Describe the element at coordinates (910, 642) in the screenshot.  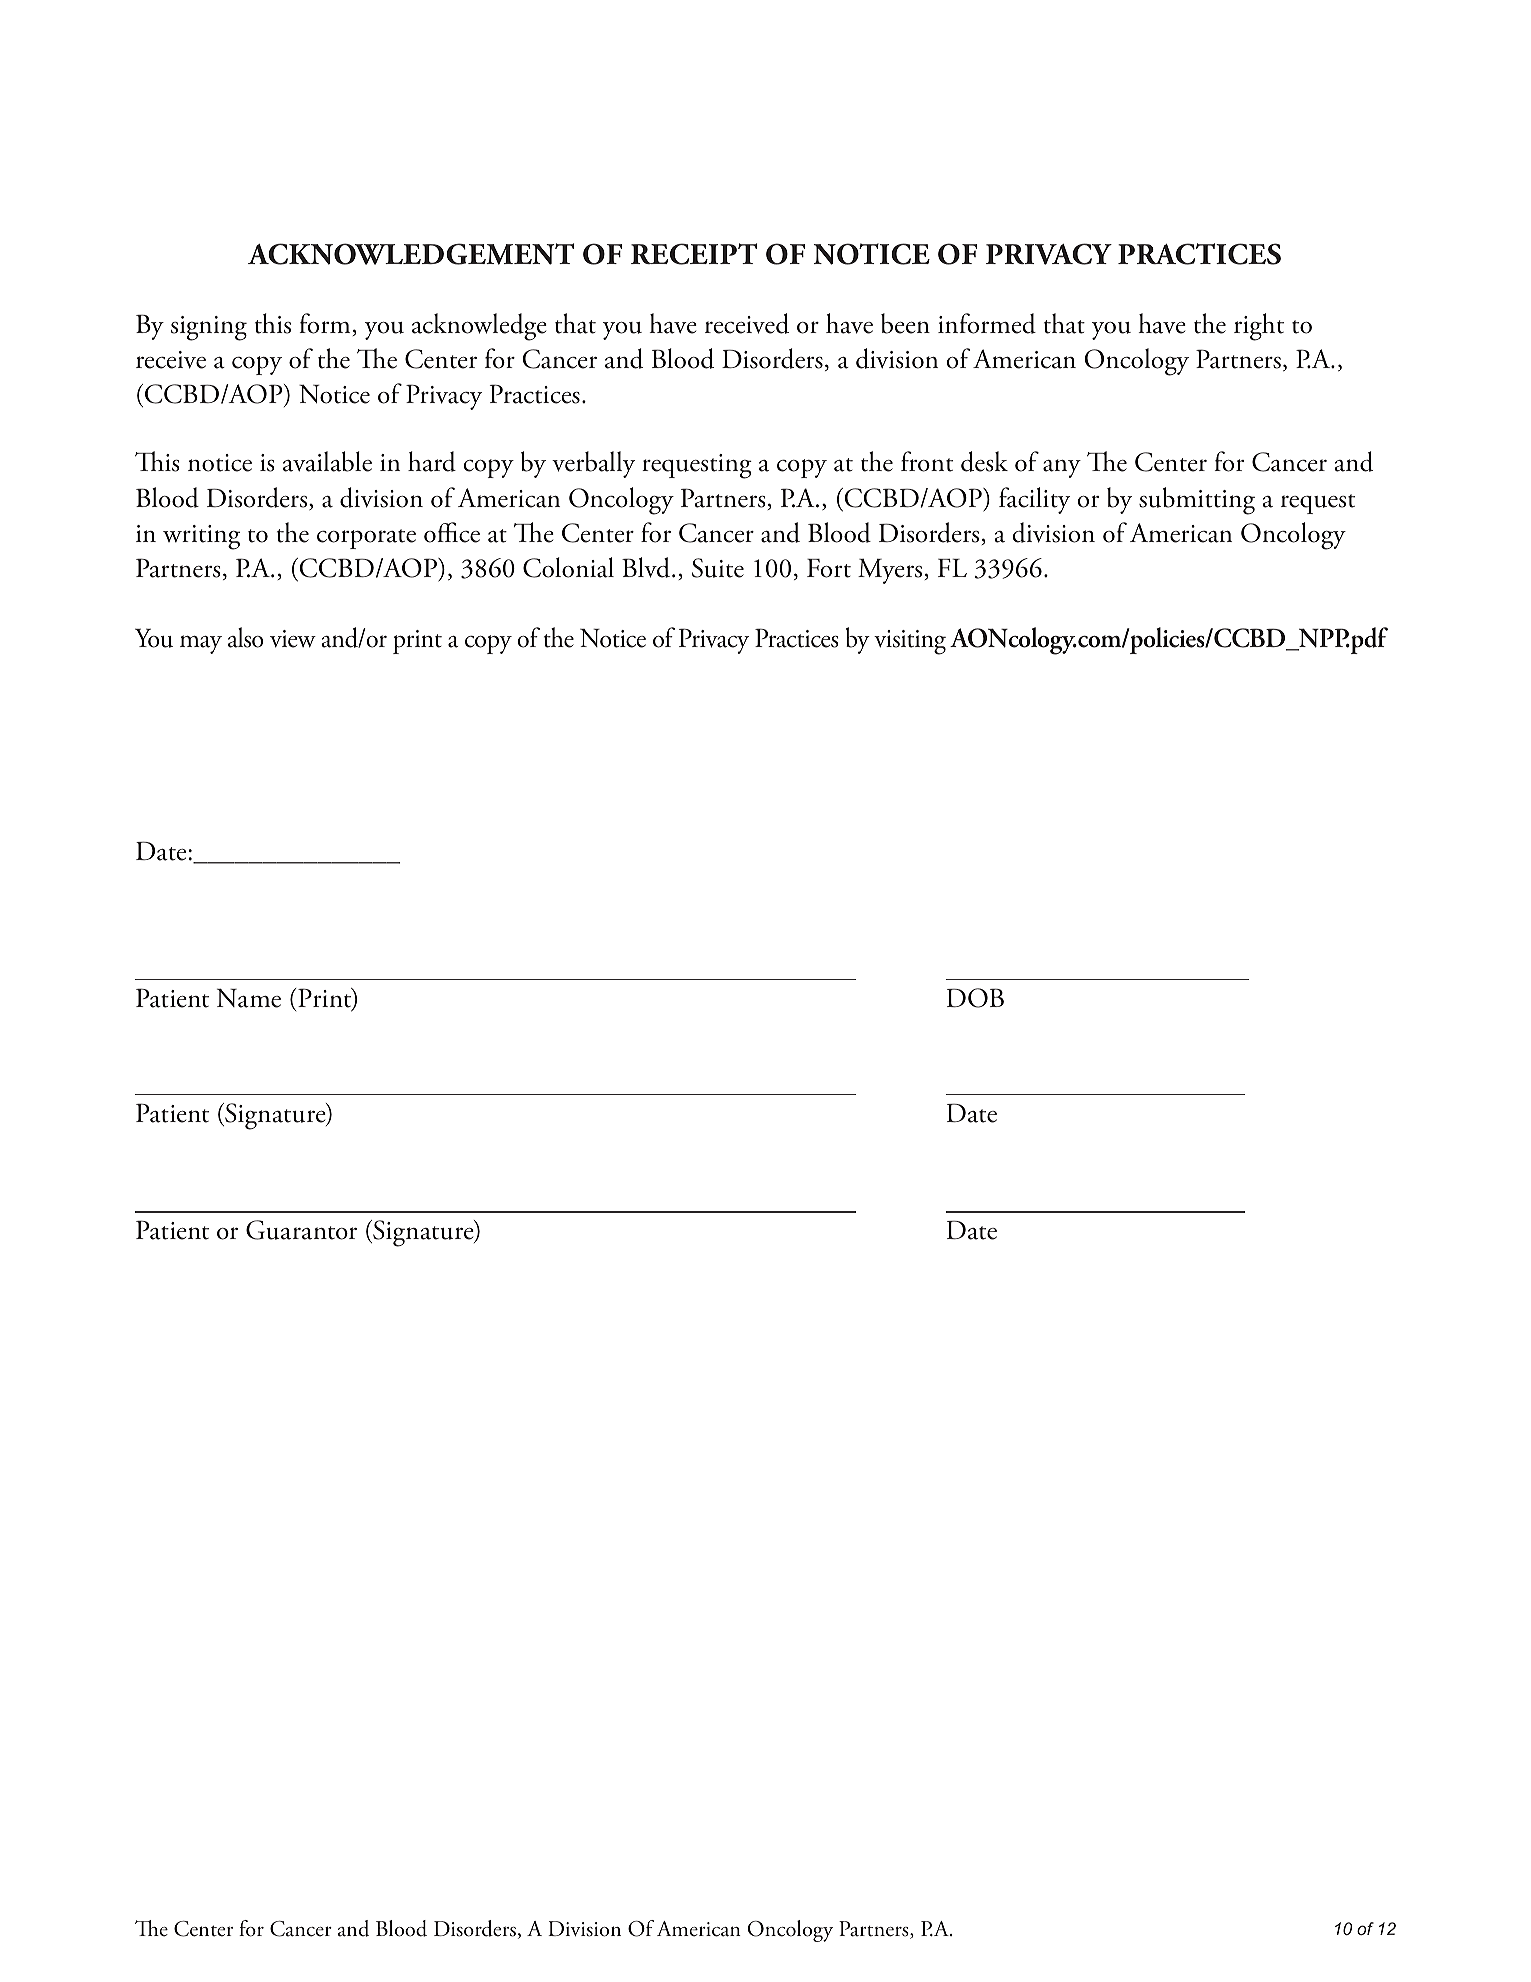
I see `visiting` at that location.
